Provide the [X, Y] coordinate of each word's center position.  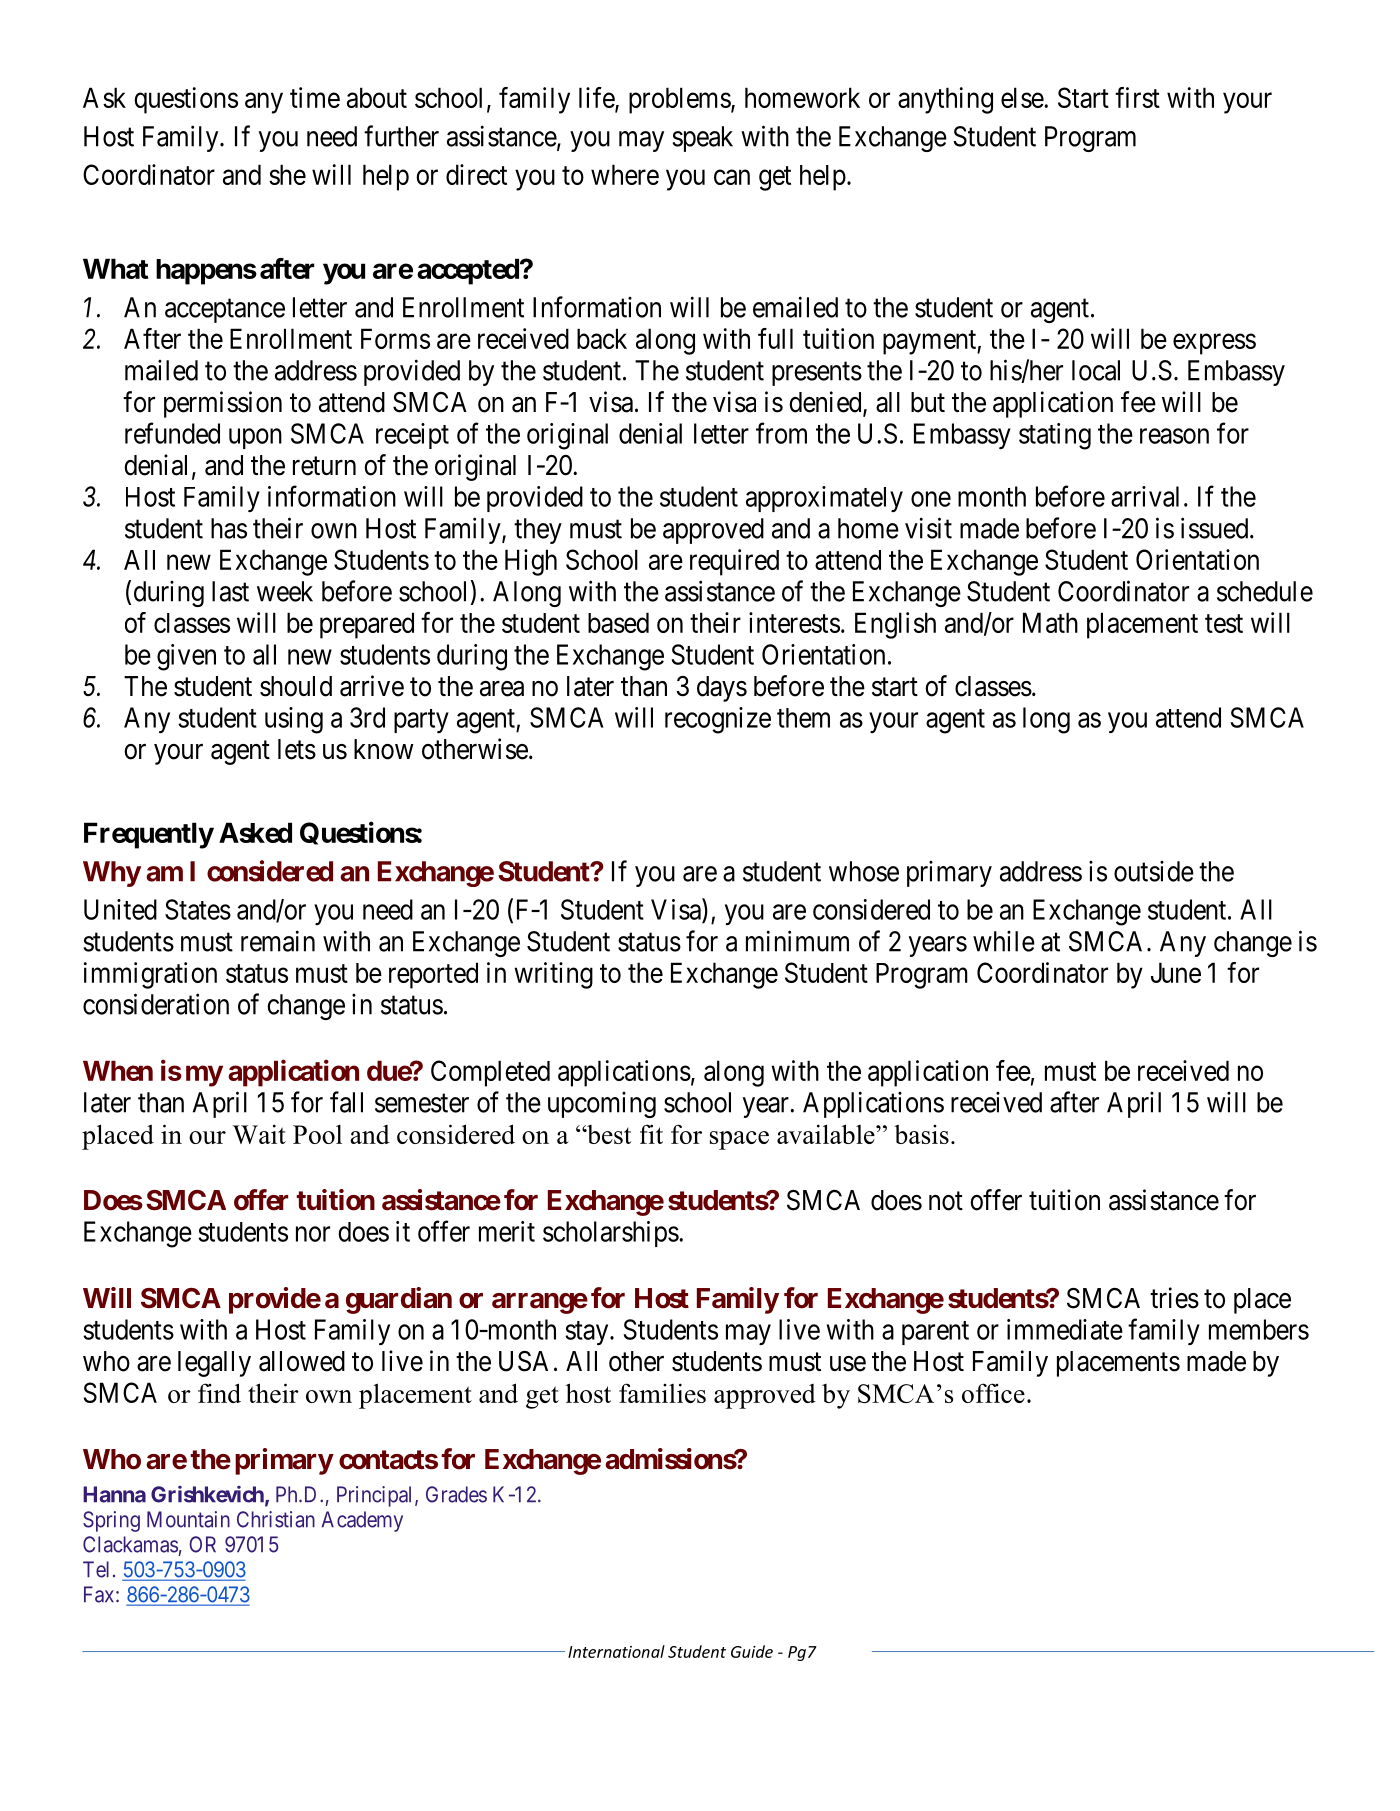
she [287, 174]
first [1137, 97]
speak [703, 139]
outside [1154, 871]
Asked [255, 832]
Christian [276, 1519]
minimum [797, 941]
